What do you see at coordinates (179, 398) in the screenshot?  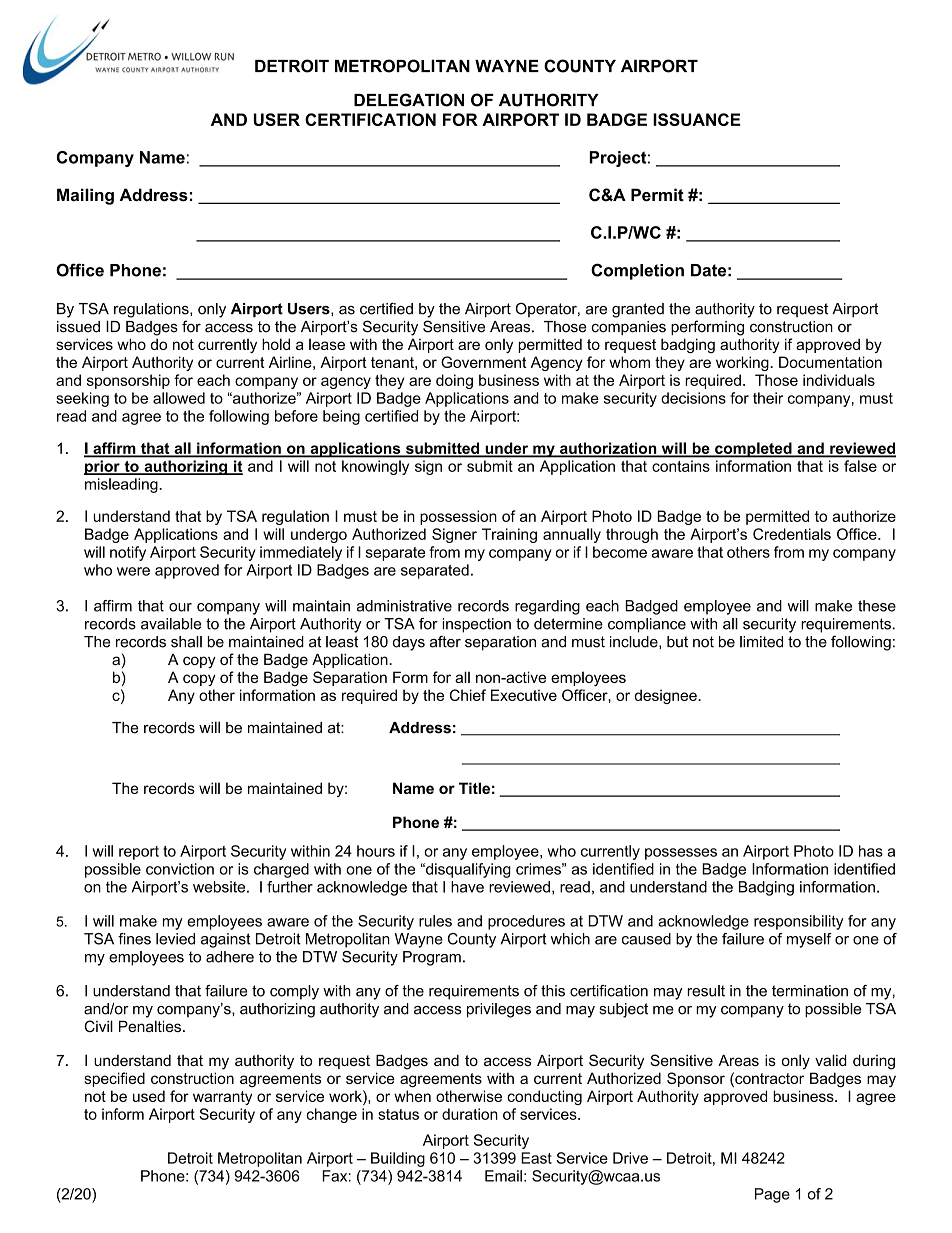 I see `allowed` at bounding box center [179, 398].
